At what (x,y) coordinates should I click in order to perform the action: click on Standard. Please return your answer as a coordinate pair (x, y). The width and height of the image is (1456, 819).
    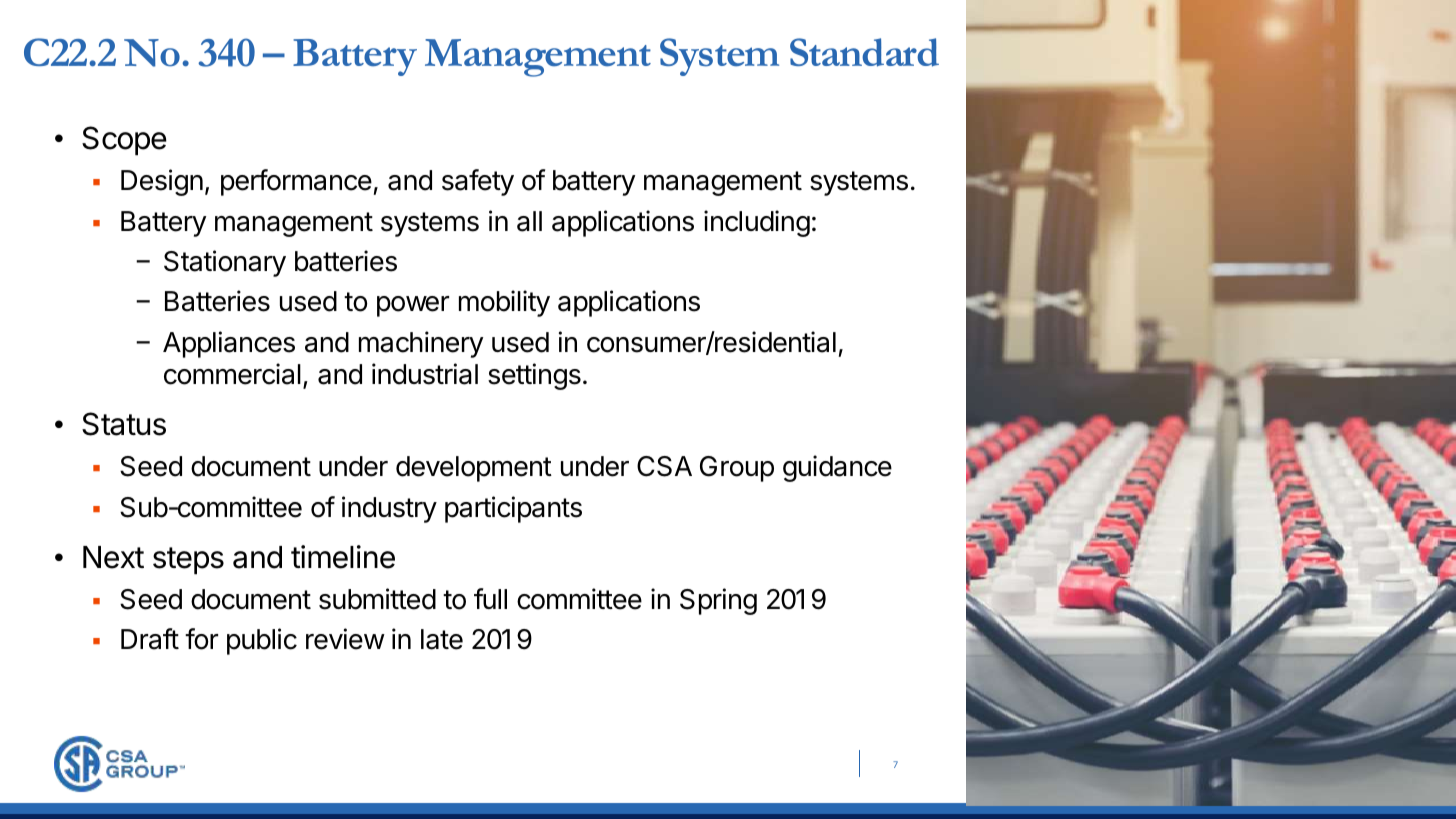
    Looking at the image, I should click on (864, 52).
